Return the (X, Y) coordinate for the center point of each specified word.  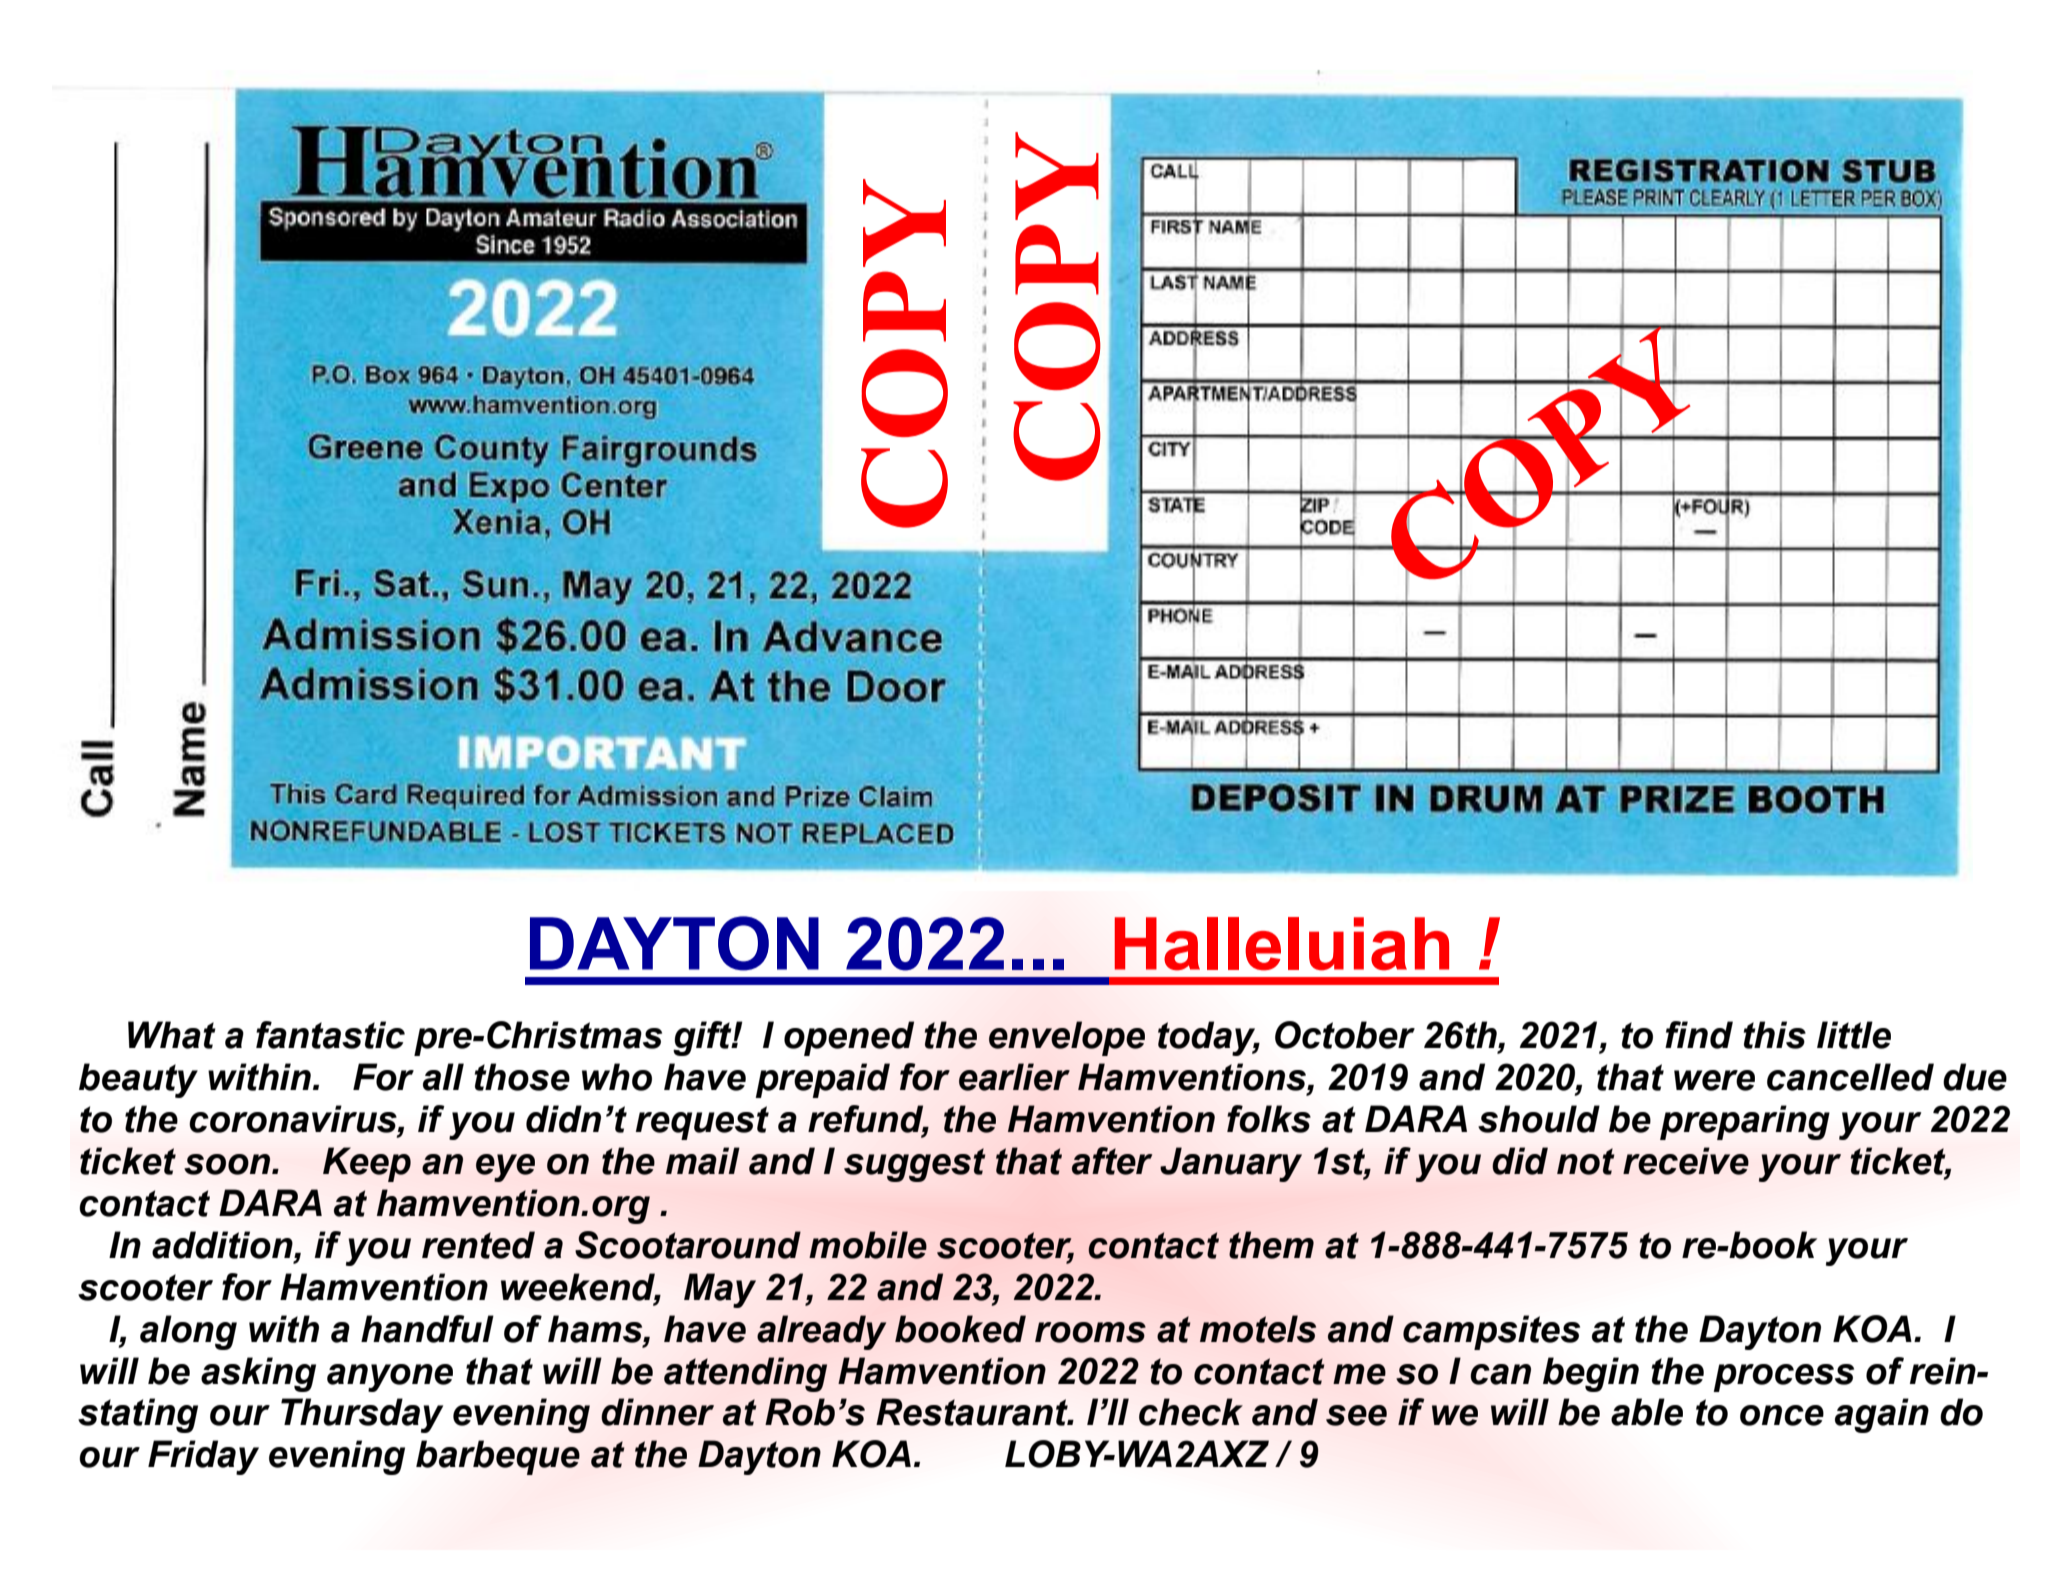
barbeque (498, 1457)
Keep (367, 1164)
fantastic (330, 1035)
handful (427, 1329)
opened (849, 1038)
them (1271, 1245)
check (1191, 1412)
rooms (1090, 1332)
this (1775, 1035)
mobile (868, 1245)
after (1112, 1161)
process (1783, 1378)
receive (1686, 1161)
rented (478, 1245)
